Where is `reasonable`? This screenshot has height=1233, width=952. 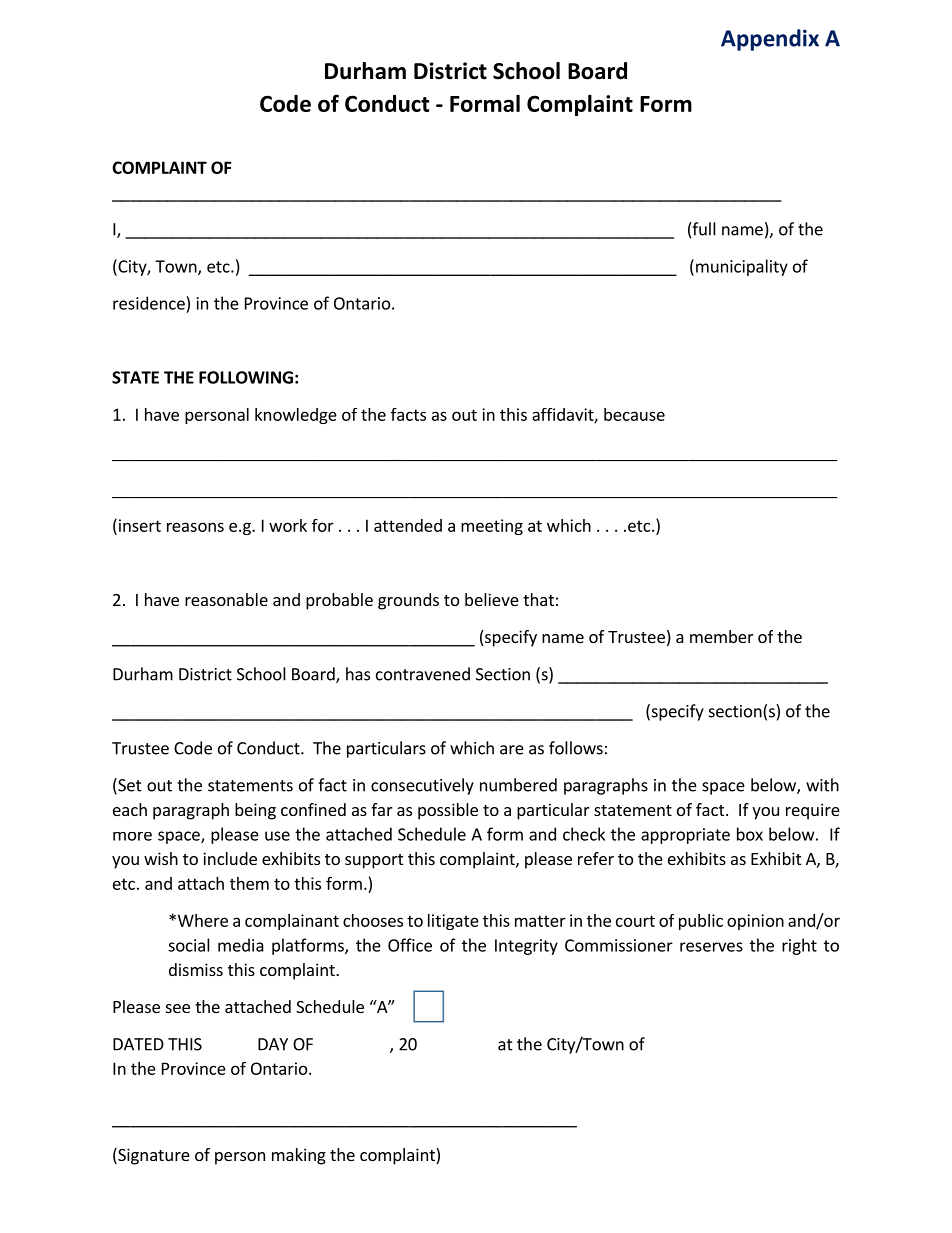
reasonable is located at coordinates (226, 599).
